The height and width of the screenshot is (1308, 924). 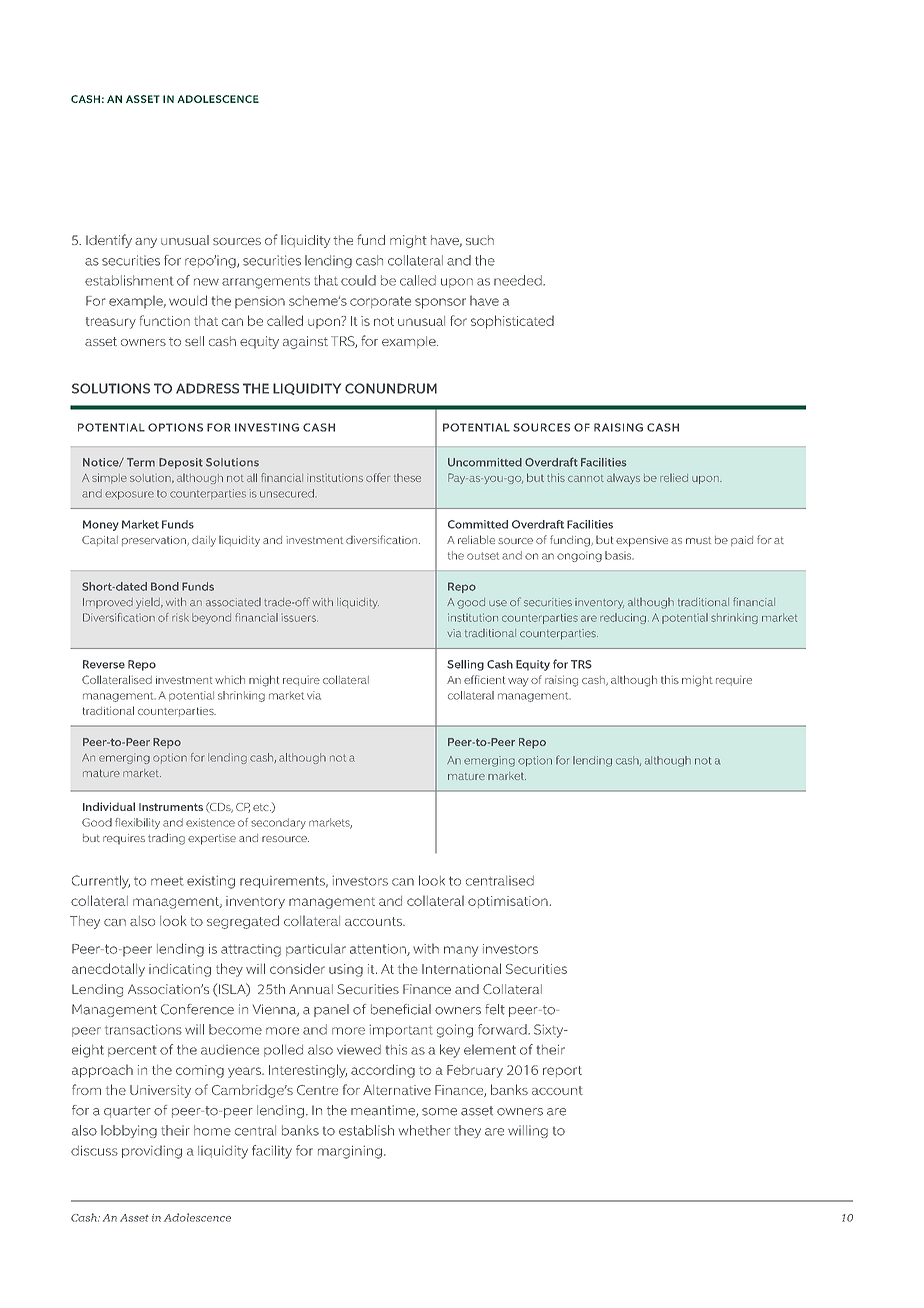 I want to click on trading, so click(x=166, y=839).
